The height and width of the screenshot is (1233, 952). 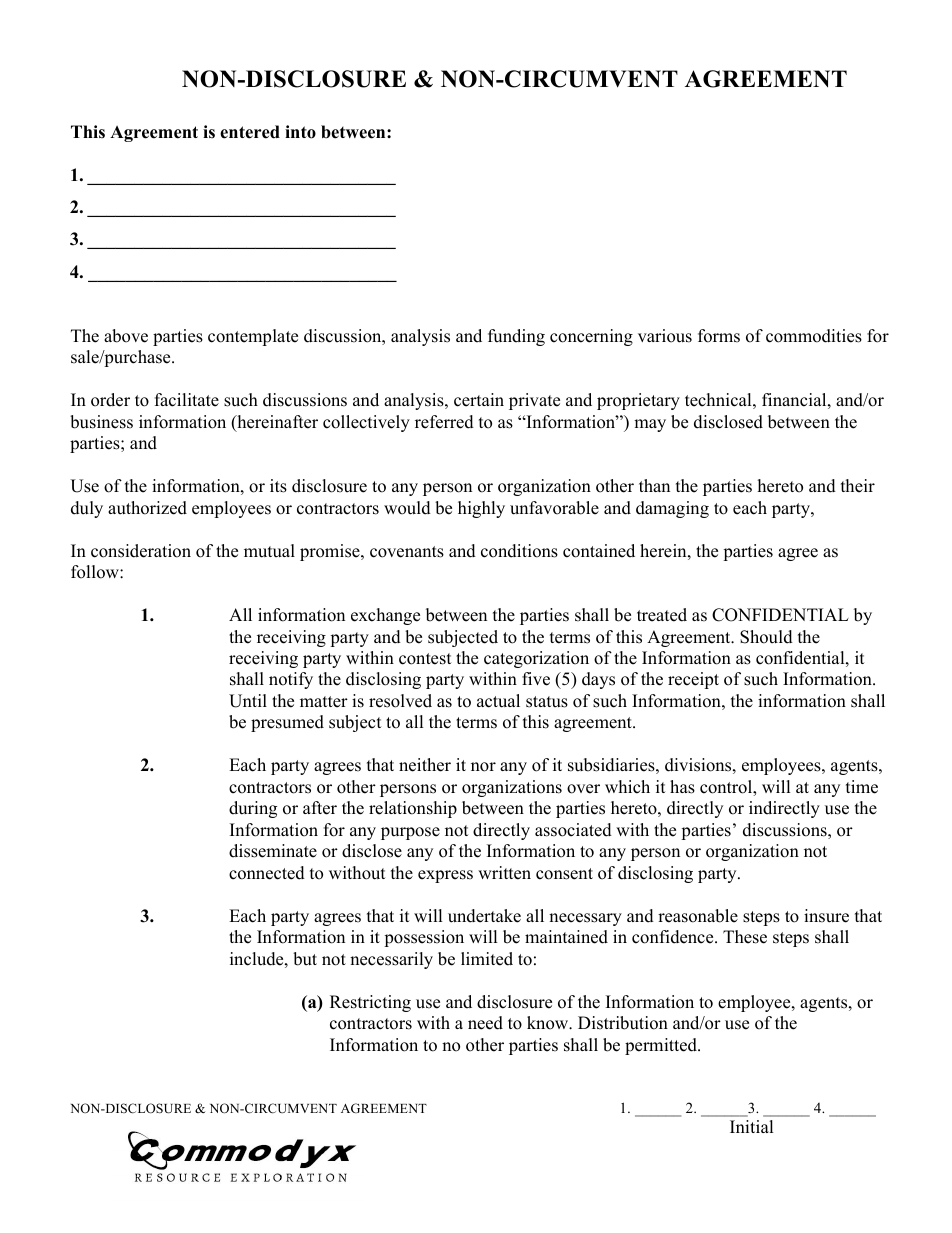 What do you see at coordinates (814, 336) in the screenshot?
I see `commodities` at bounding box center [814, 336].
